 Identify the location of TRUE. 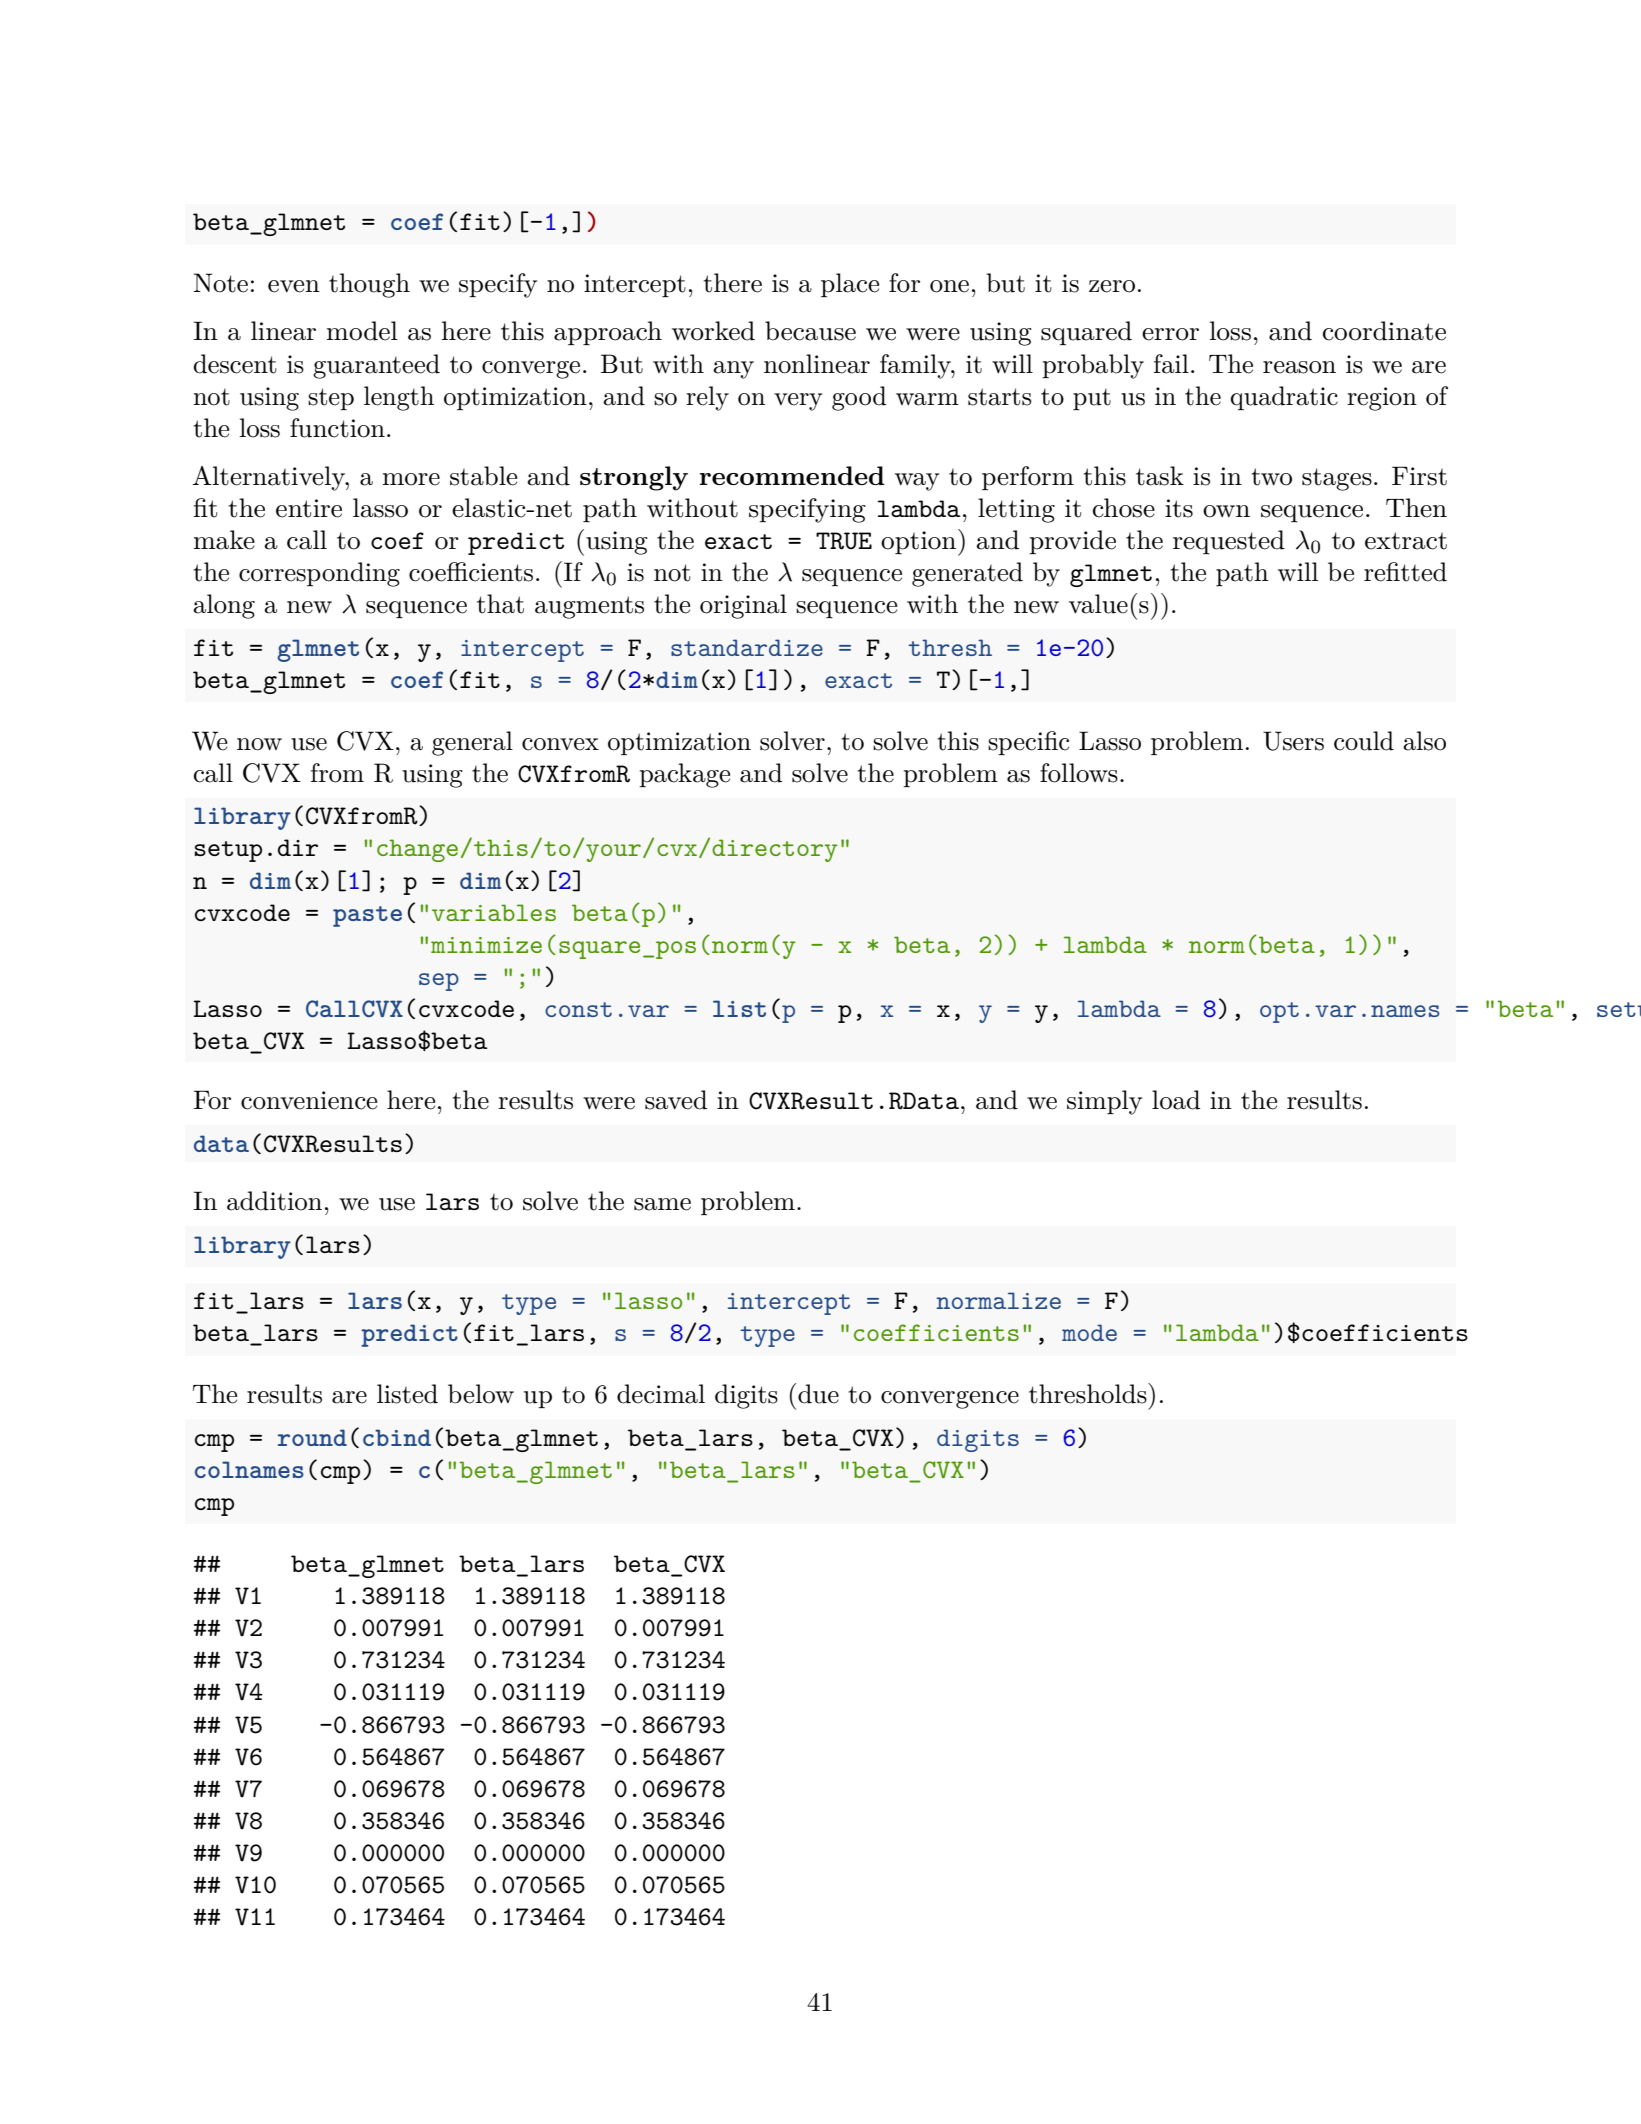
(844, 541).
